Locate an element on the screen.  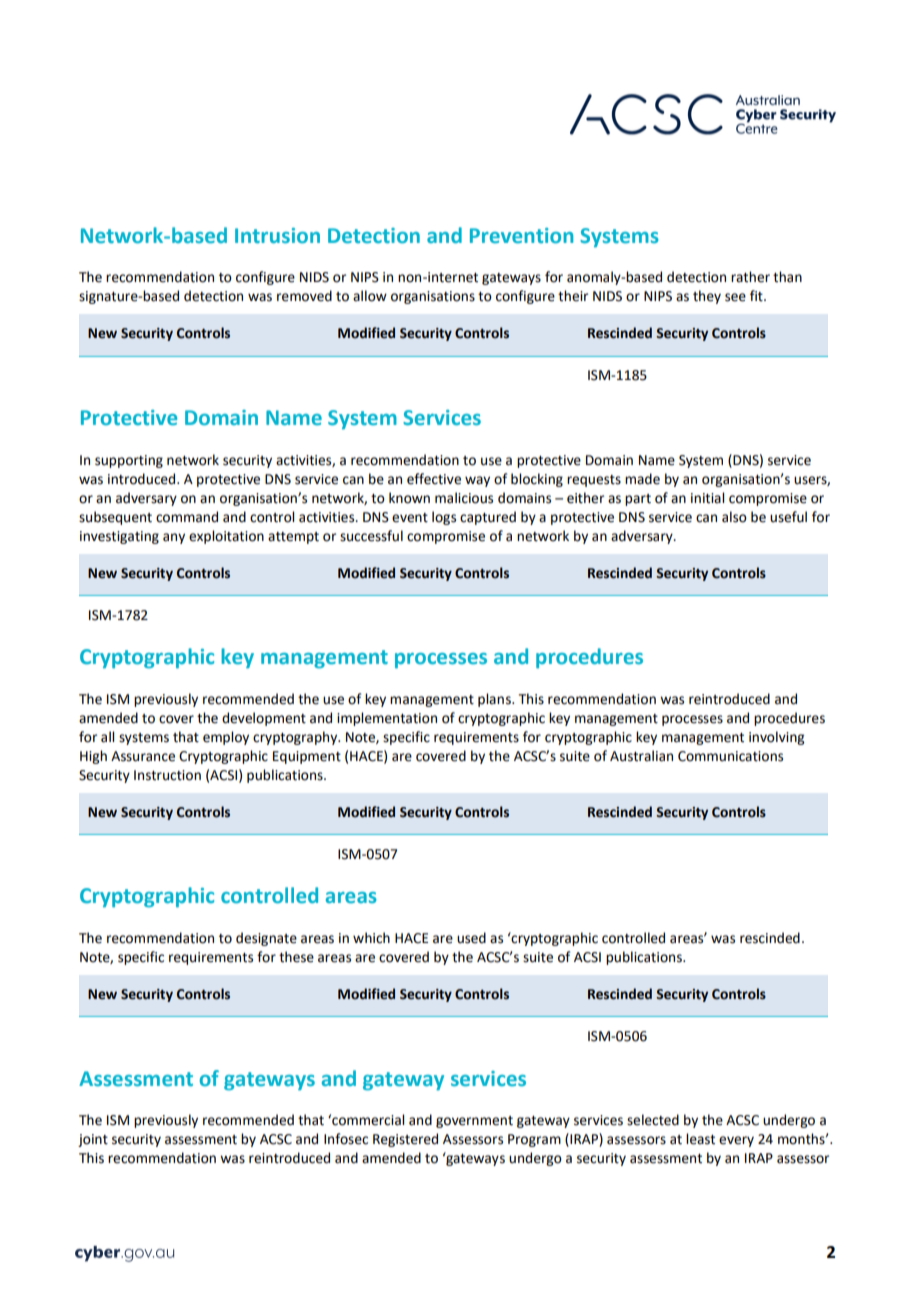
Intrusion is located at coordinates (277, 235).
